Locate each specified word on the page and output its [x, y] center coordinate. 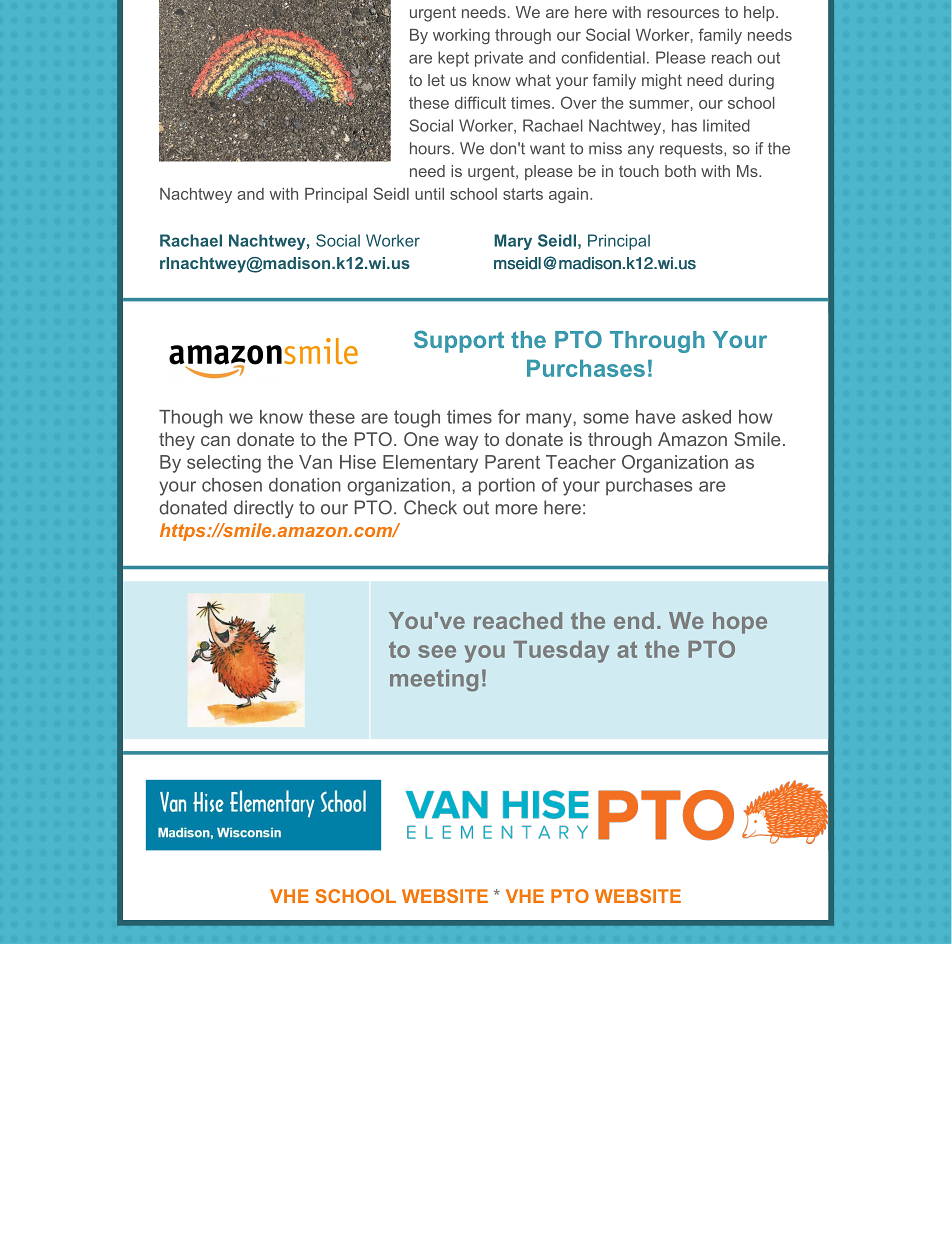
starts [523, 194]
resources [683, 13]
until [429, 194]
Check [430, 507]
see [437, 651]
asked [706, 417]
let [436, 80]
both [680, 171]
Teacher [581, 462]
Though [191, 419]
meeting [434, 680]
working [461, 36]
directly [264, 509]
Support [459, 341]
